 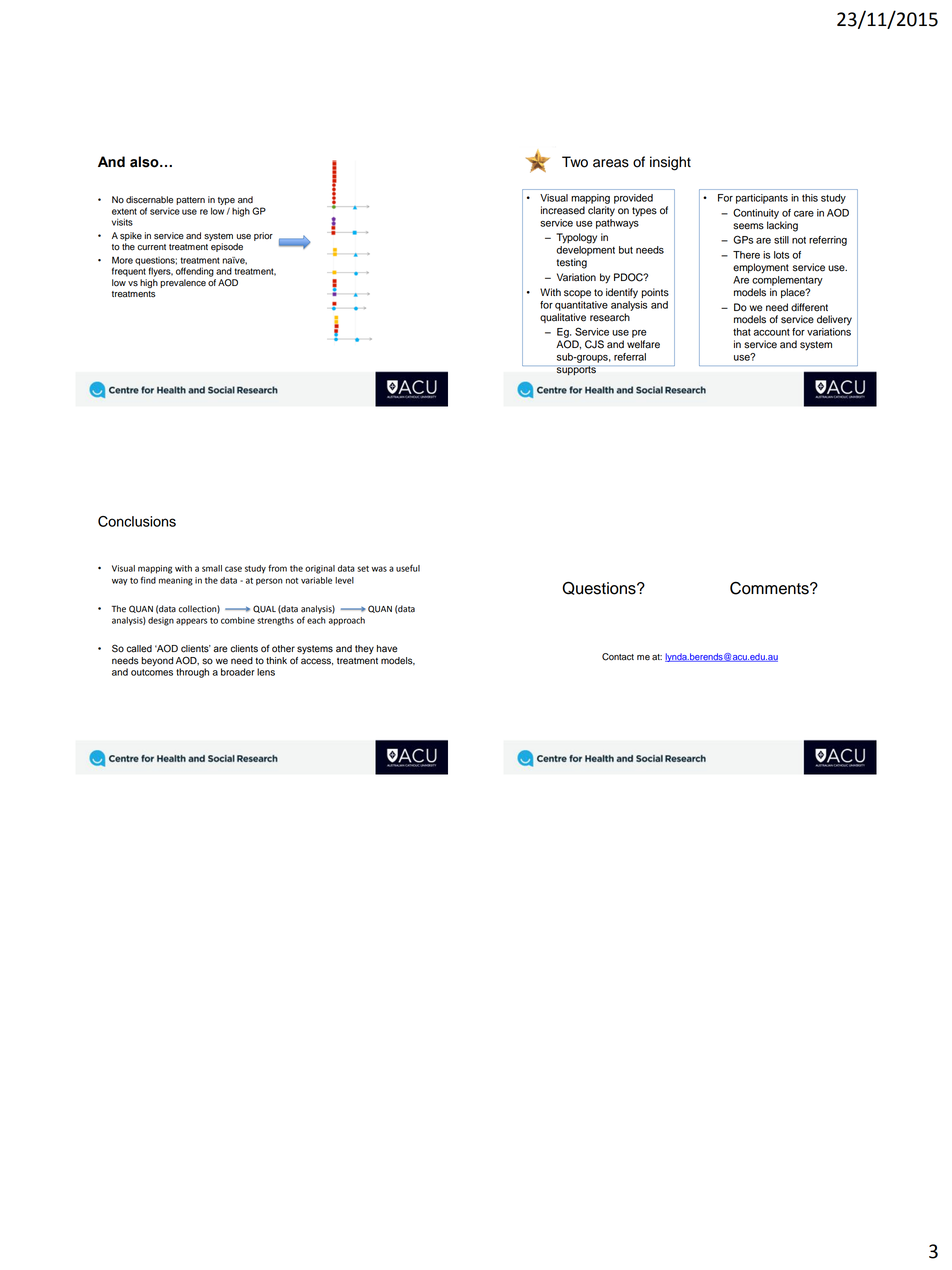 I want to click on supports, so click(x=576, y=370).
